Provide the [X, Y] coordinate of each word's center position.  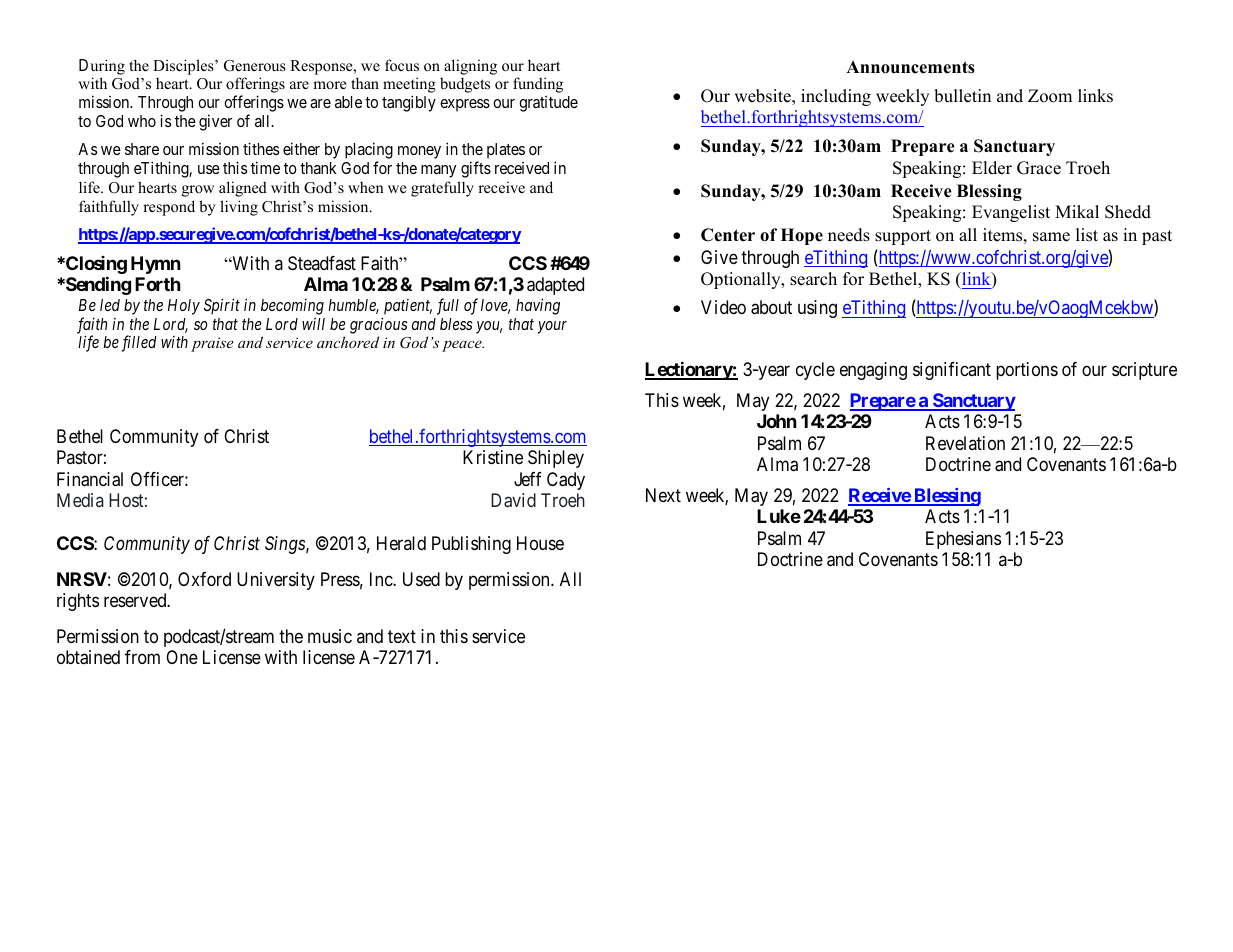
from [142, 657]
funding [538, 85]
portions [1027, 371]
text [402, 636]
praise [212, 344]
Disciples [184, 67]
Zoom [1050, 96]
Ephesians [963, 540]
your [552, 327]
